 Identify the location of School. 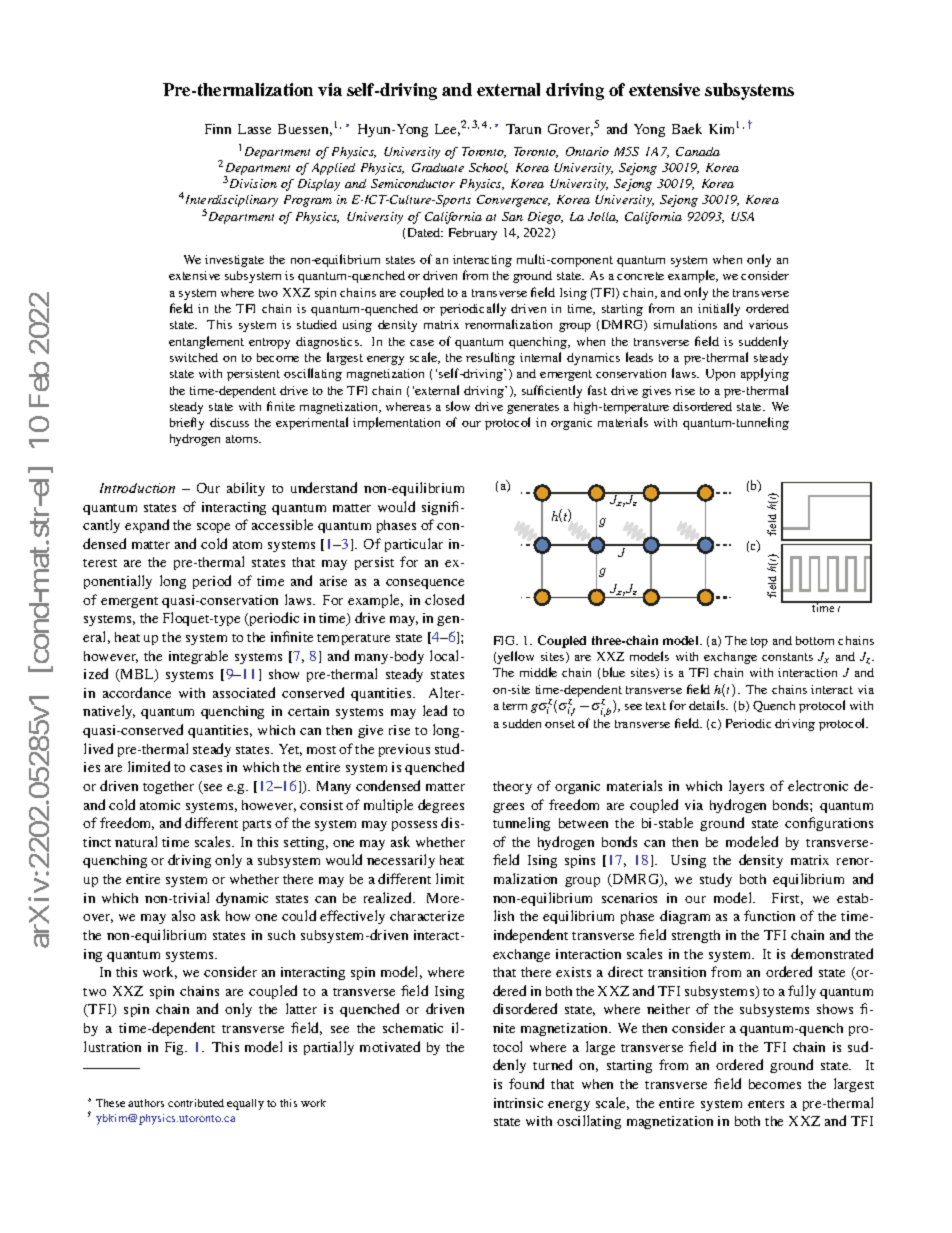
(488, 168).
